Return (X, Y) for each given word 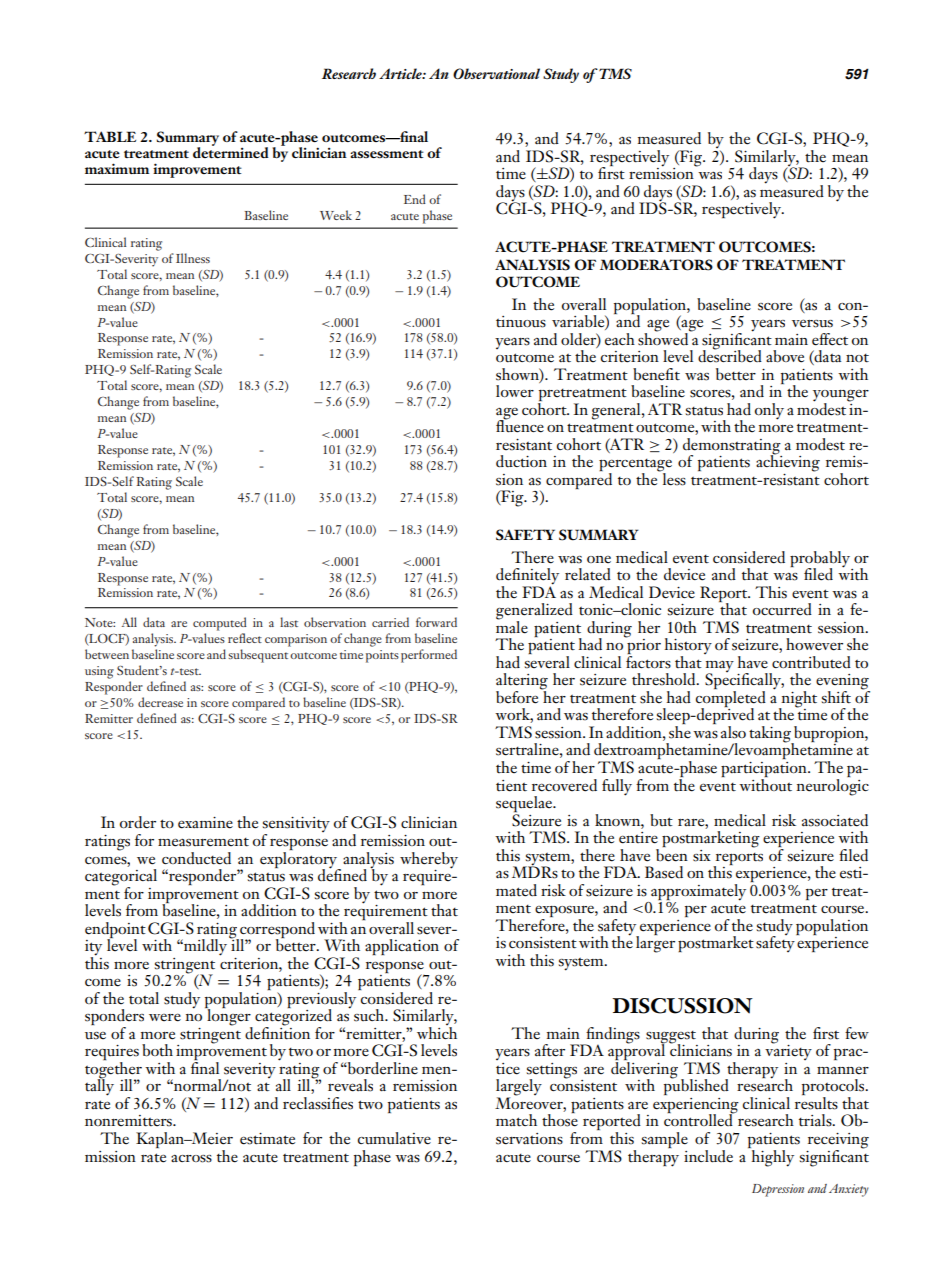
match (516, 1120)
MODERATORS (656, 265)
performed (429, 656)
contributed (811, 662)
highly (771, 1157)
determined (231, 151)
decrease (160, 702)
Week (336, 215)
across (191, 1159)
